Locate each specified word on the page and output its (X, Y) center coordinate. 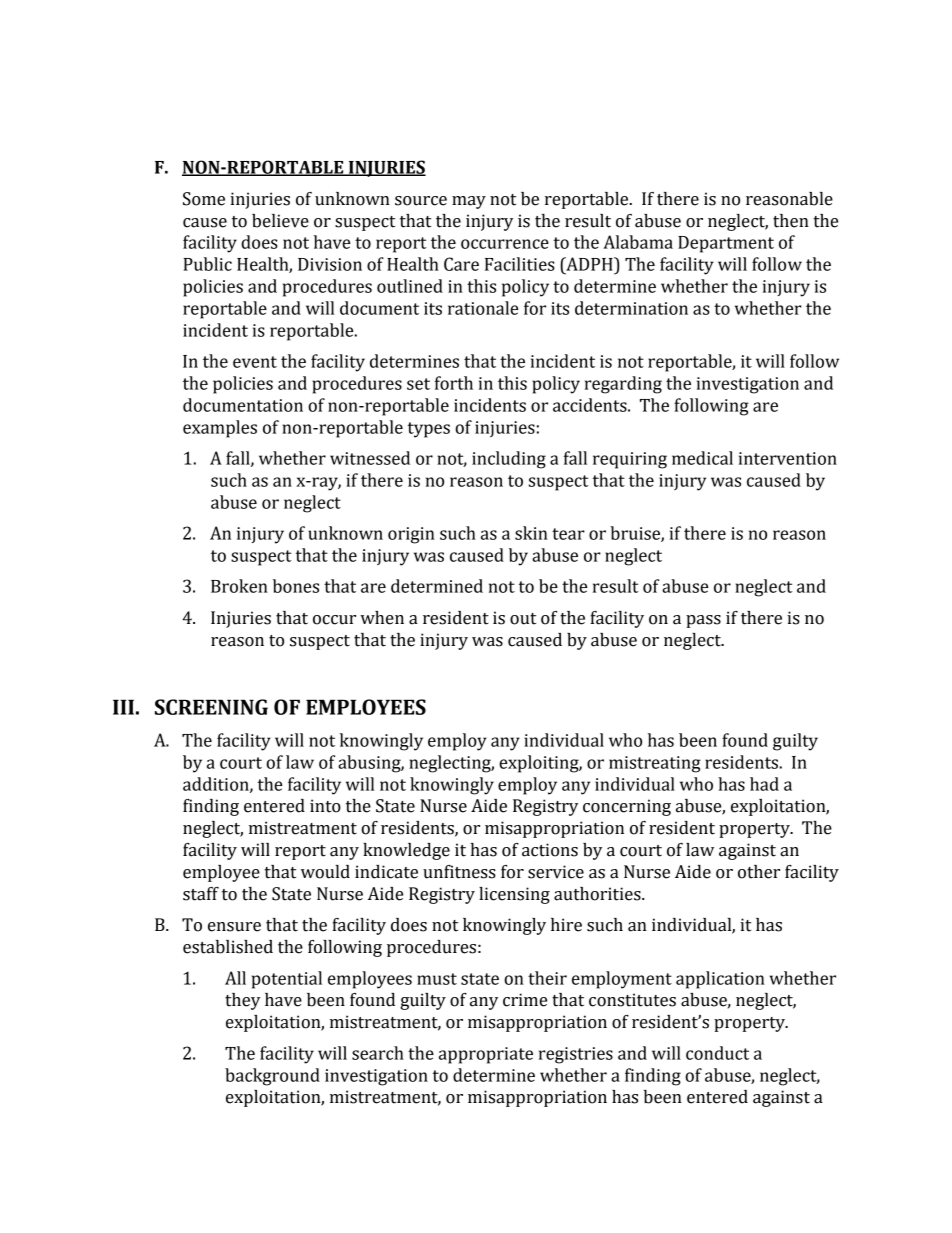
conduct (717, 1053)
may (469, 202)
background (272, 1077)
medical (702, 458)
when (382, 618)
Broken (239, 586)
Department (726, 244)
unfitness (459, 872)
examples (220, 429)
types (428, 430)
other (759, 872)
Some (204, 199)
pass (703, 621)
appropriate (486, 1055)
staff (201, 894)
